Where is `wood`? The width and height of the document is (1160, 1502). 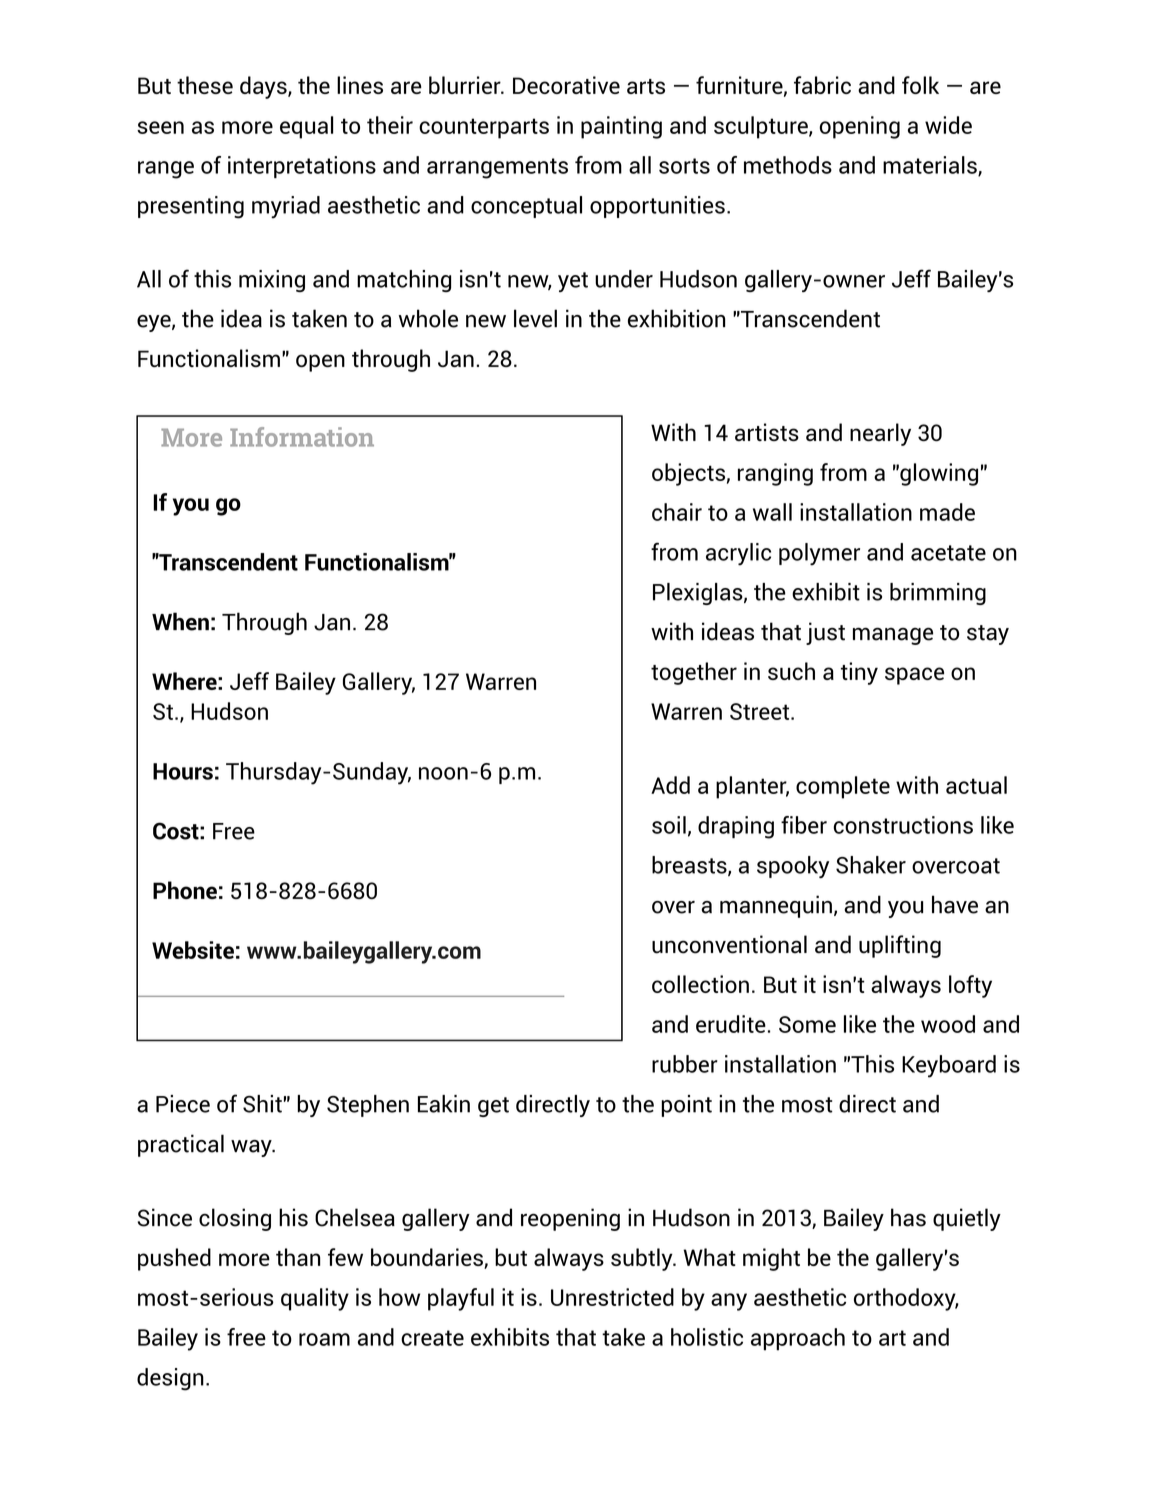 wood is located at coordinates (948, 1024).
